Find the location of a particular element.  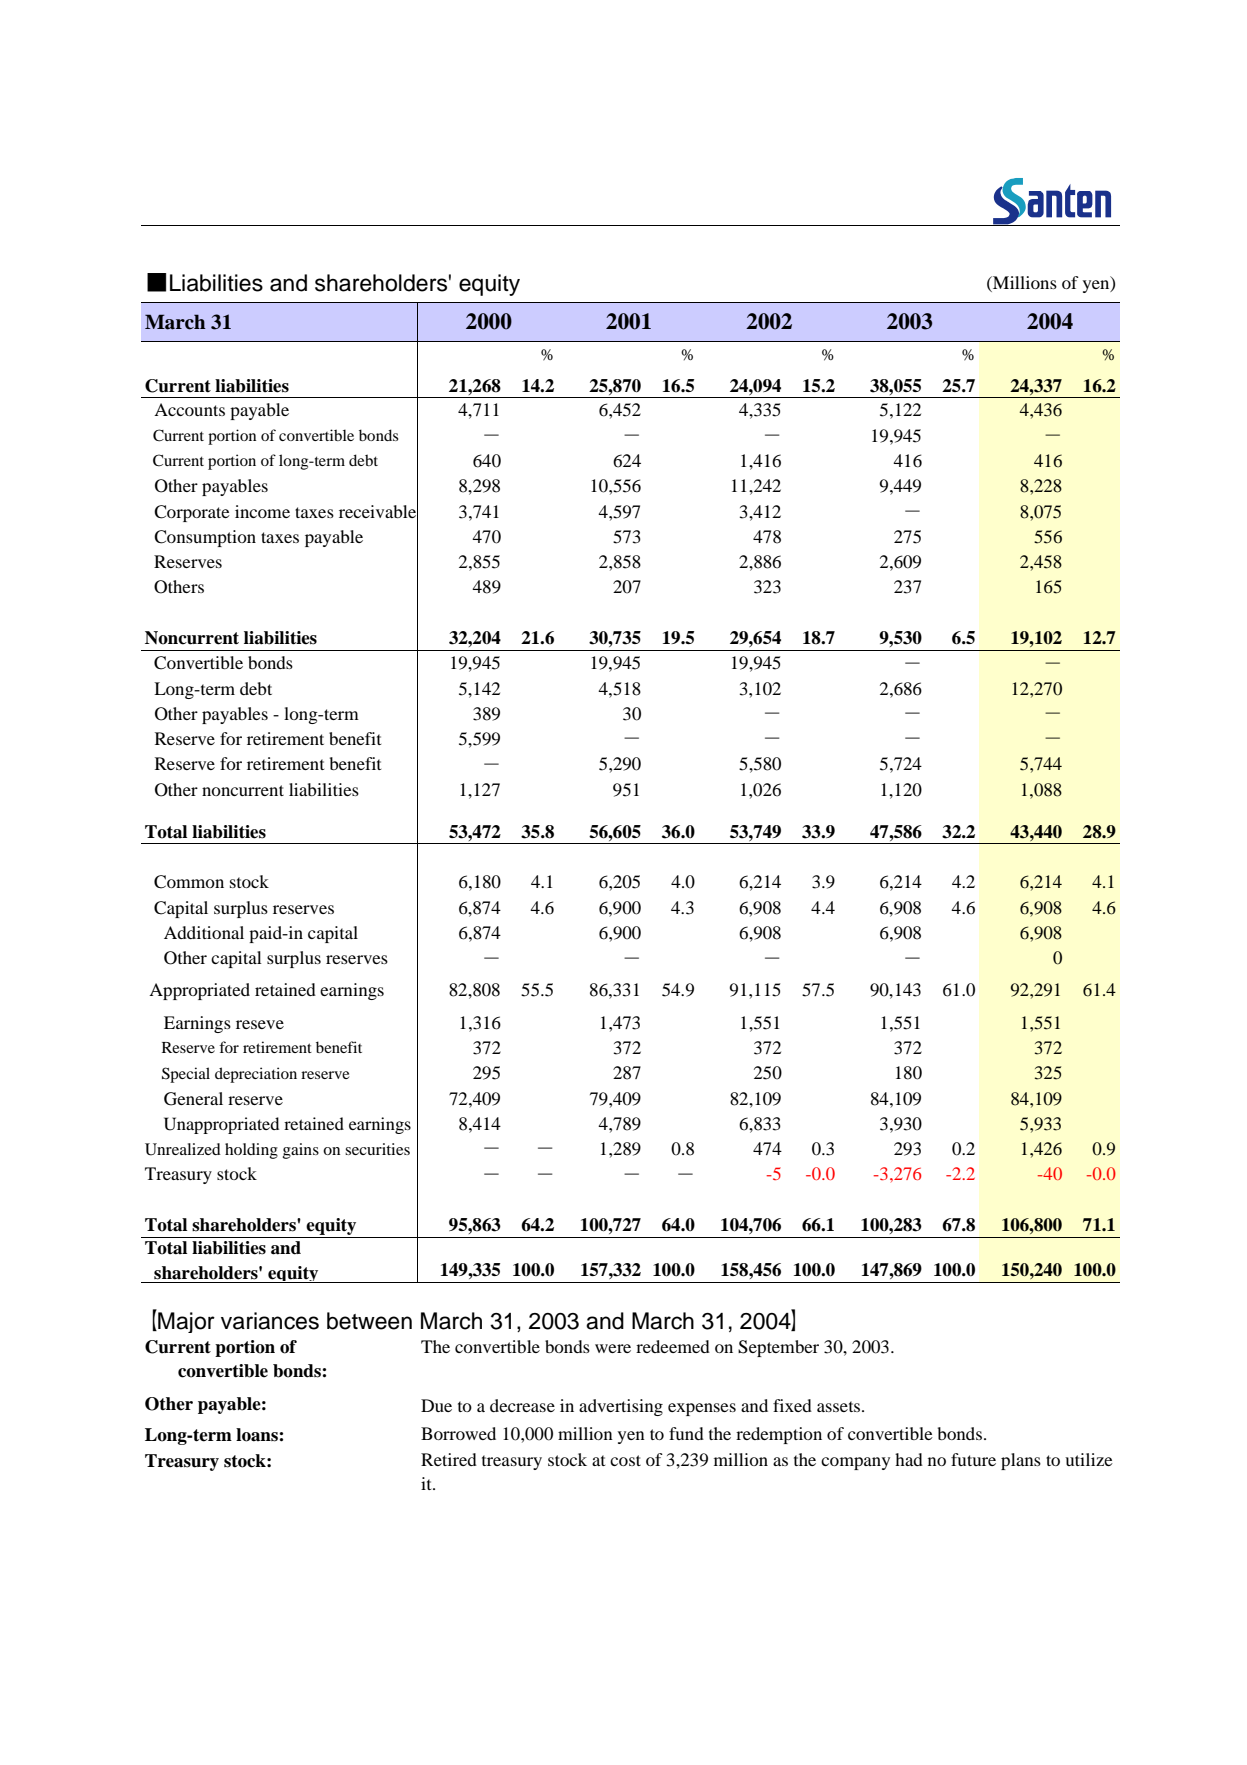

advertising is located at coordinates (621, 1407).
